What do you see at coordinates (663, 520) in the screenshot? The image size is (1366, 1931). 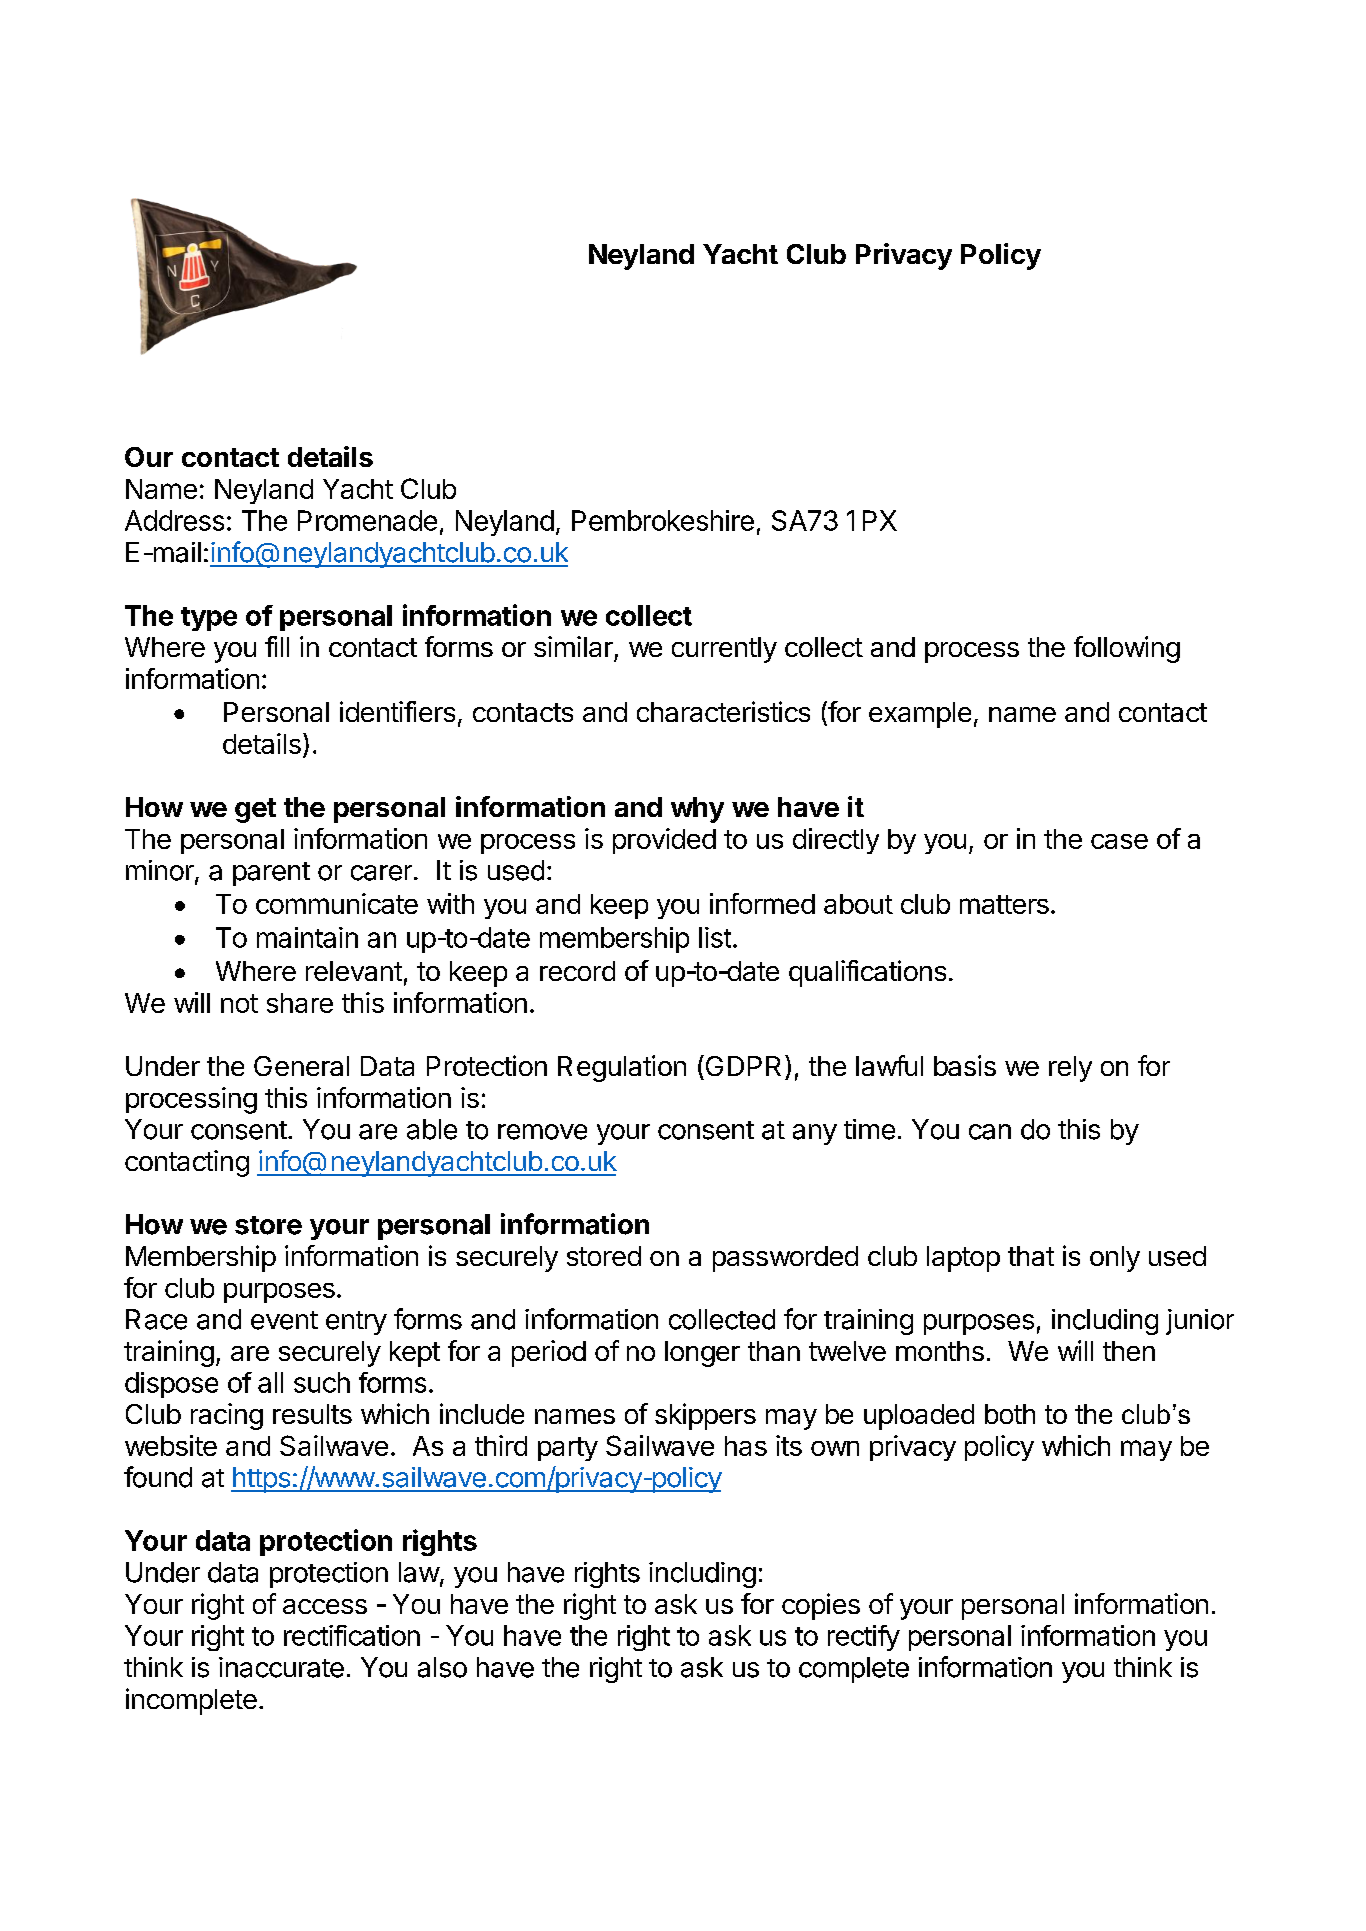 I see `Pembrokeshire` at bounding box center [663, 520].
